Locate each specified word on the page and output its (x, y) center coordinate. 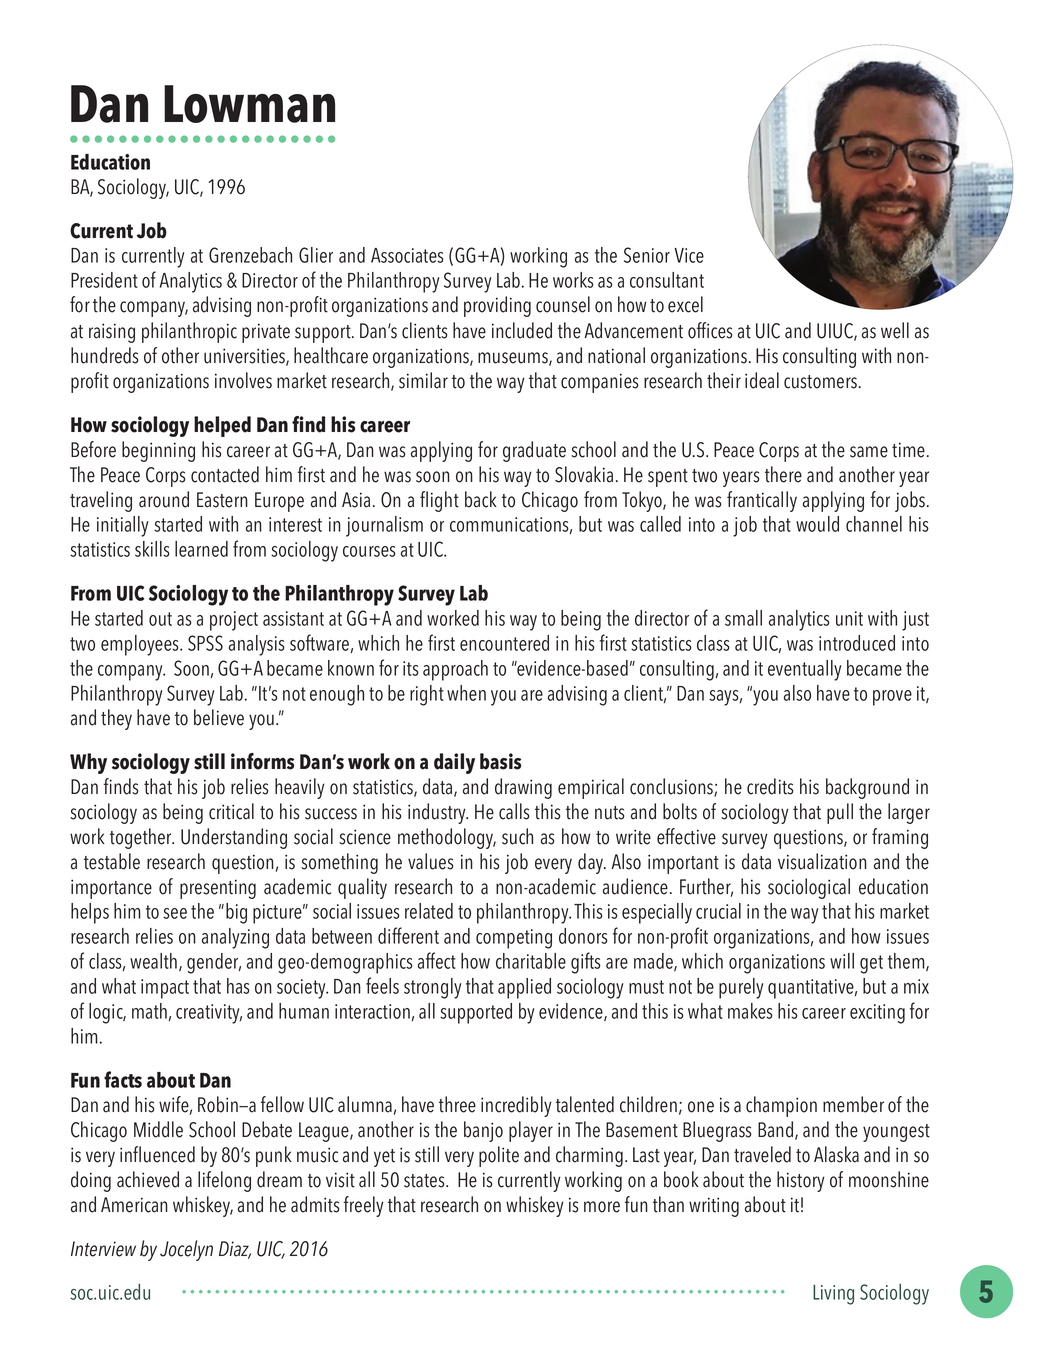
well (895, 330)
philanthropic (189, 332)
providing (497, 306)
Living (833, 1295)
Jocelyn (186, 1250)
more (602, 1207)
